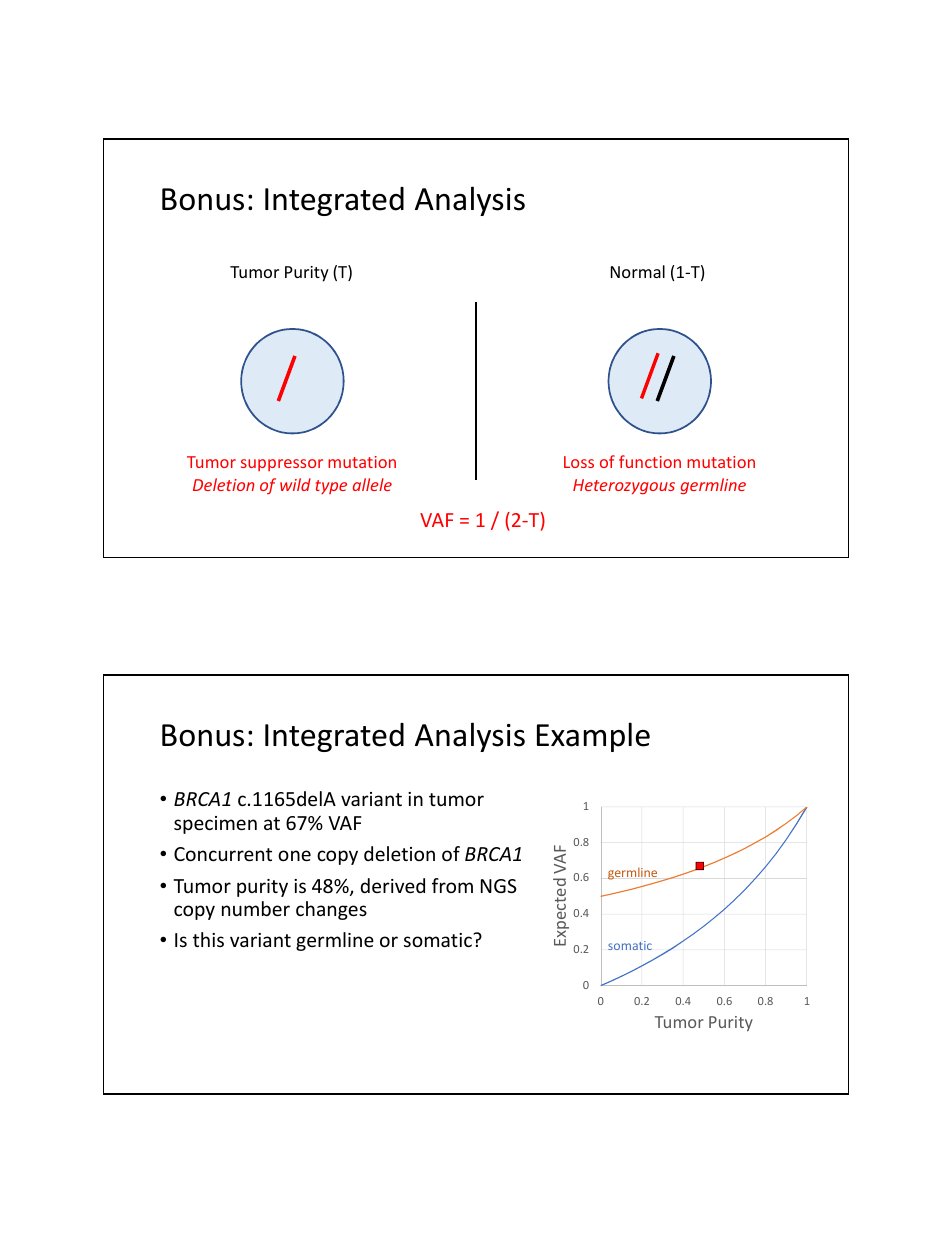 This image has height=1233, width=952. What do you see at coordinates (452, 885) in the image?
I see `from` at bounding box center [452, 885].
